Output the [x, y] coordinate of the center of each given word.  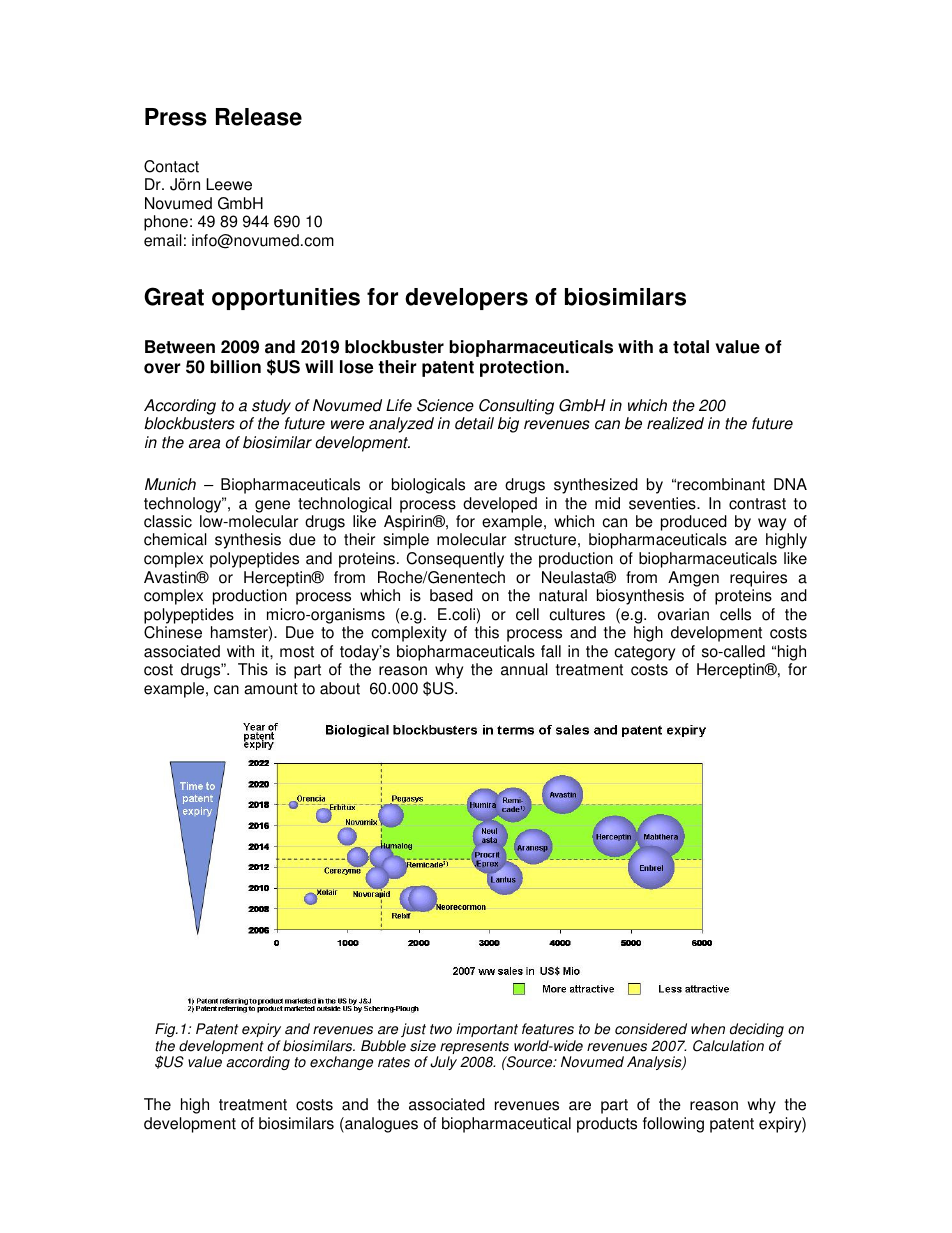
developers [466, 299]
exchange [341, 1063]
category [644, 653]
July [443, 1063]
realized [675, 423]
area [204, 444]
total [691, 347]
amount [271, 689]
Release [259, 117]
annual [524, 669]
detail [474, 423]
